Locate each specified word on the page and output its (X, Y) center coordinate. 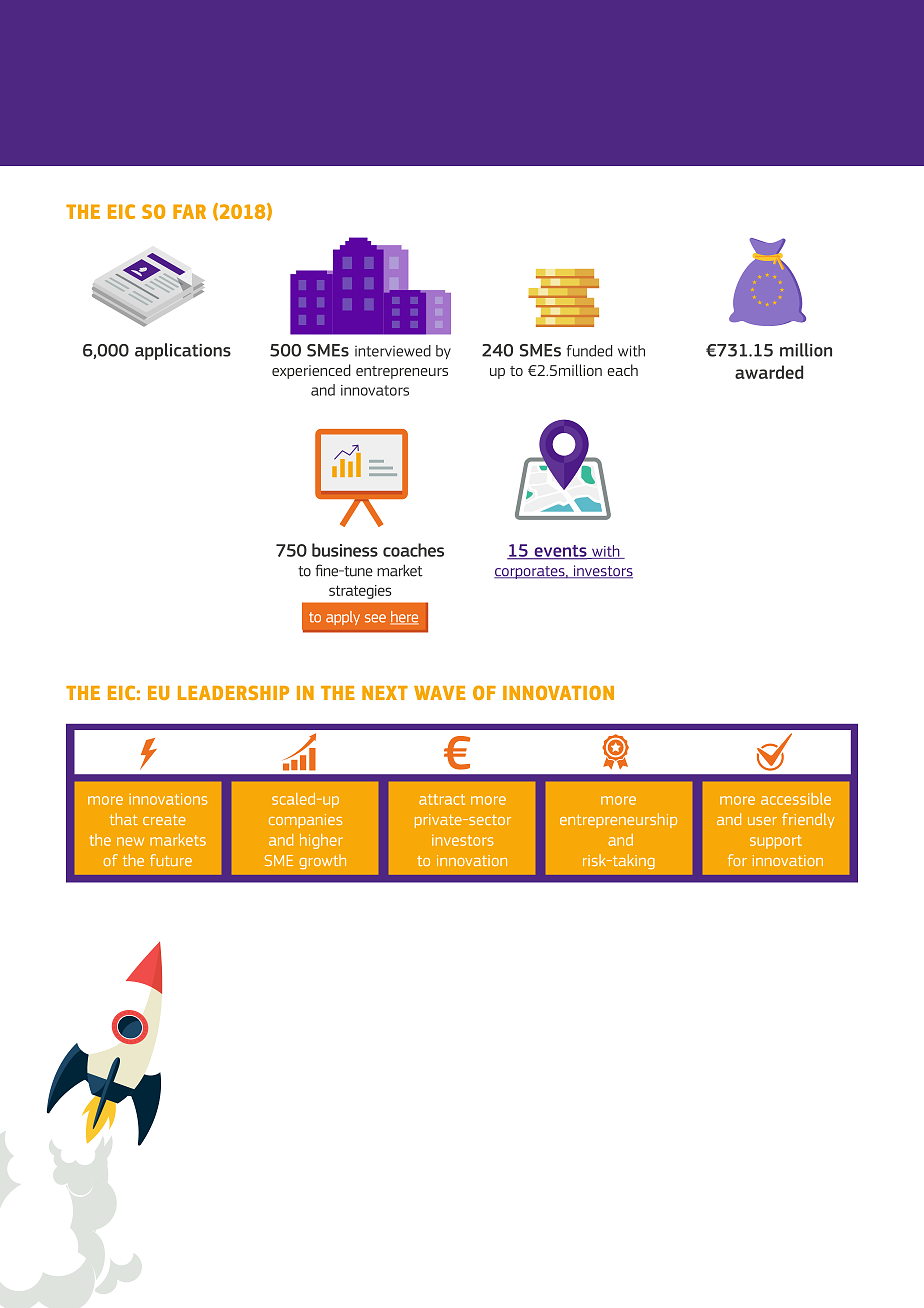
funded (589, 351)
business (345, 550)
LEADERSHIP (233, 692)
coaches (413, 550)
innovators (375, 390)
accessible (796, 799)
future (171, 860)
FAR (189, 211)
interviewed (393, 351)
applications (183, 351)
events (560, 552)
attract (442, 799)
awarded (769, 372)
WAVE (440, 693)
